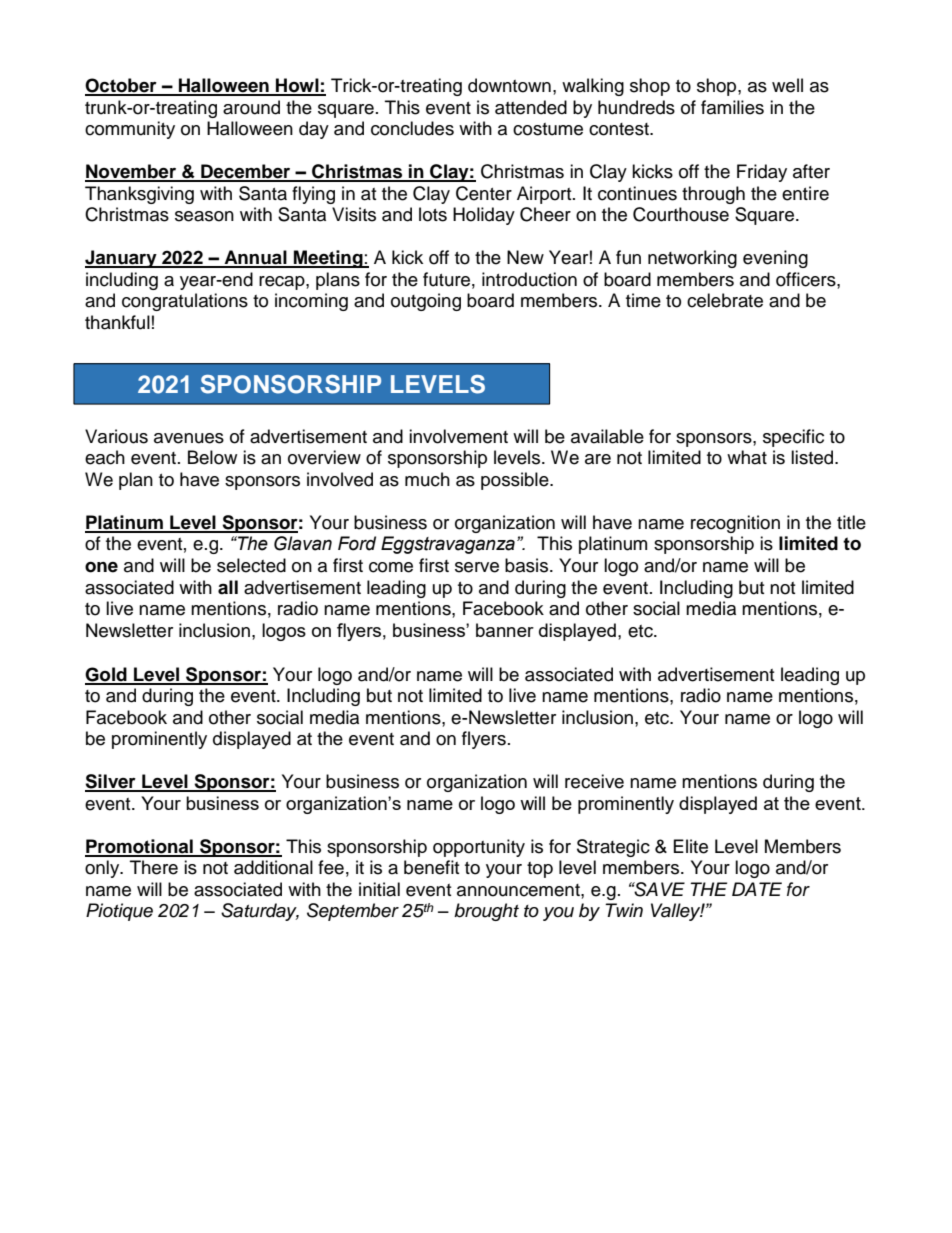  I want to click on announcement, so click(519, 890).
